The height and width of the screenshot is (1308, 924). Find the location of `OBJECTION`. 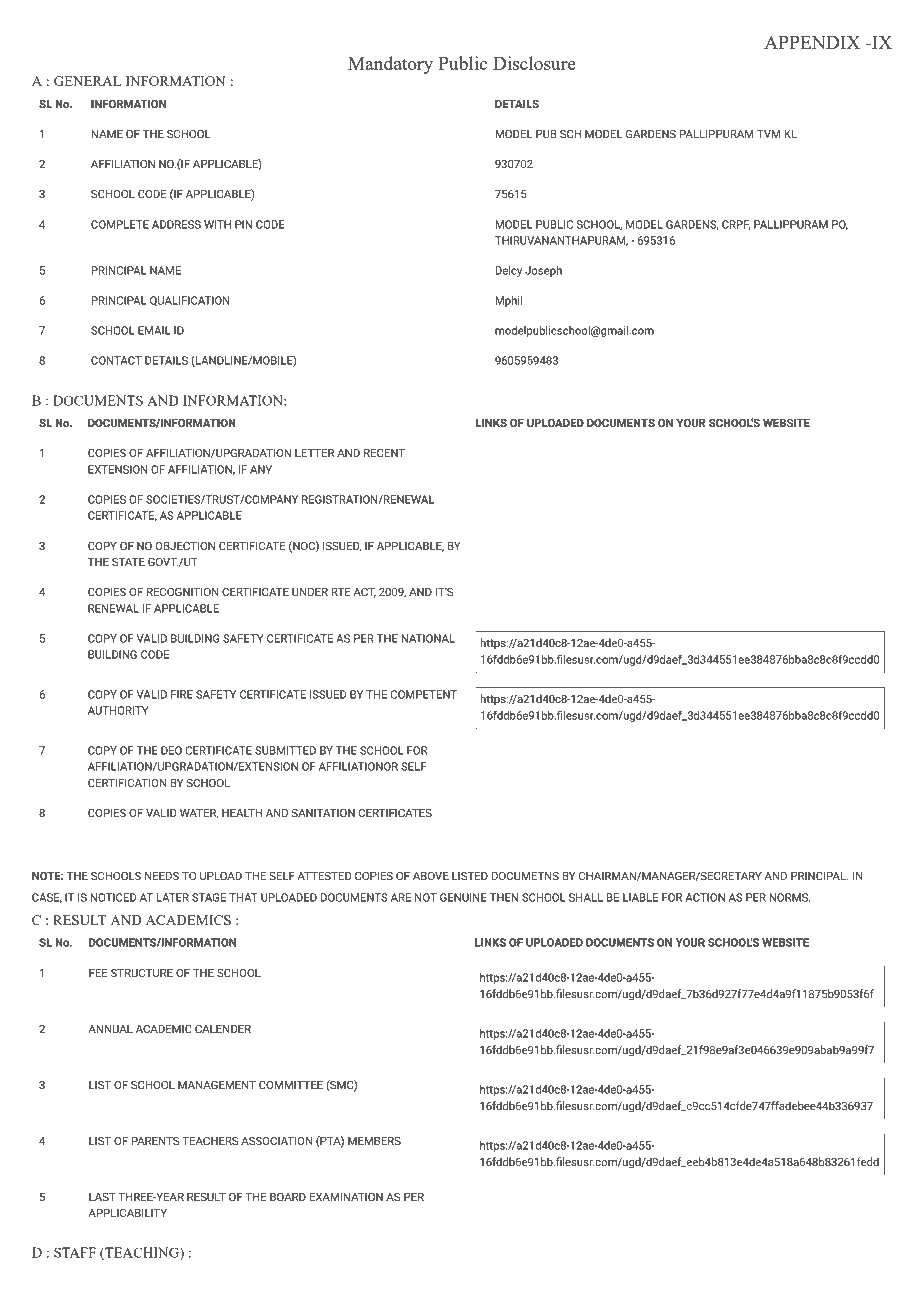

OBJECTION is located at coordinates (185, 546).
